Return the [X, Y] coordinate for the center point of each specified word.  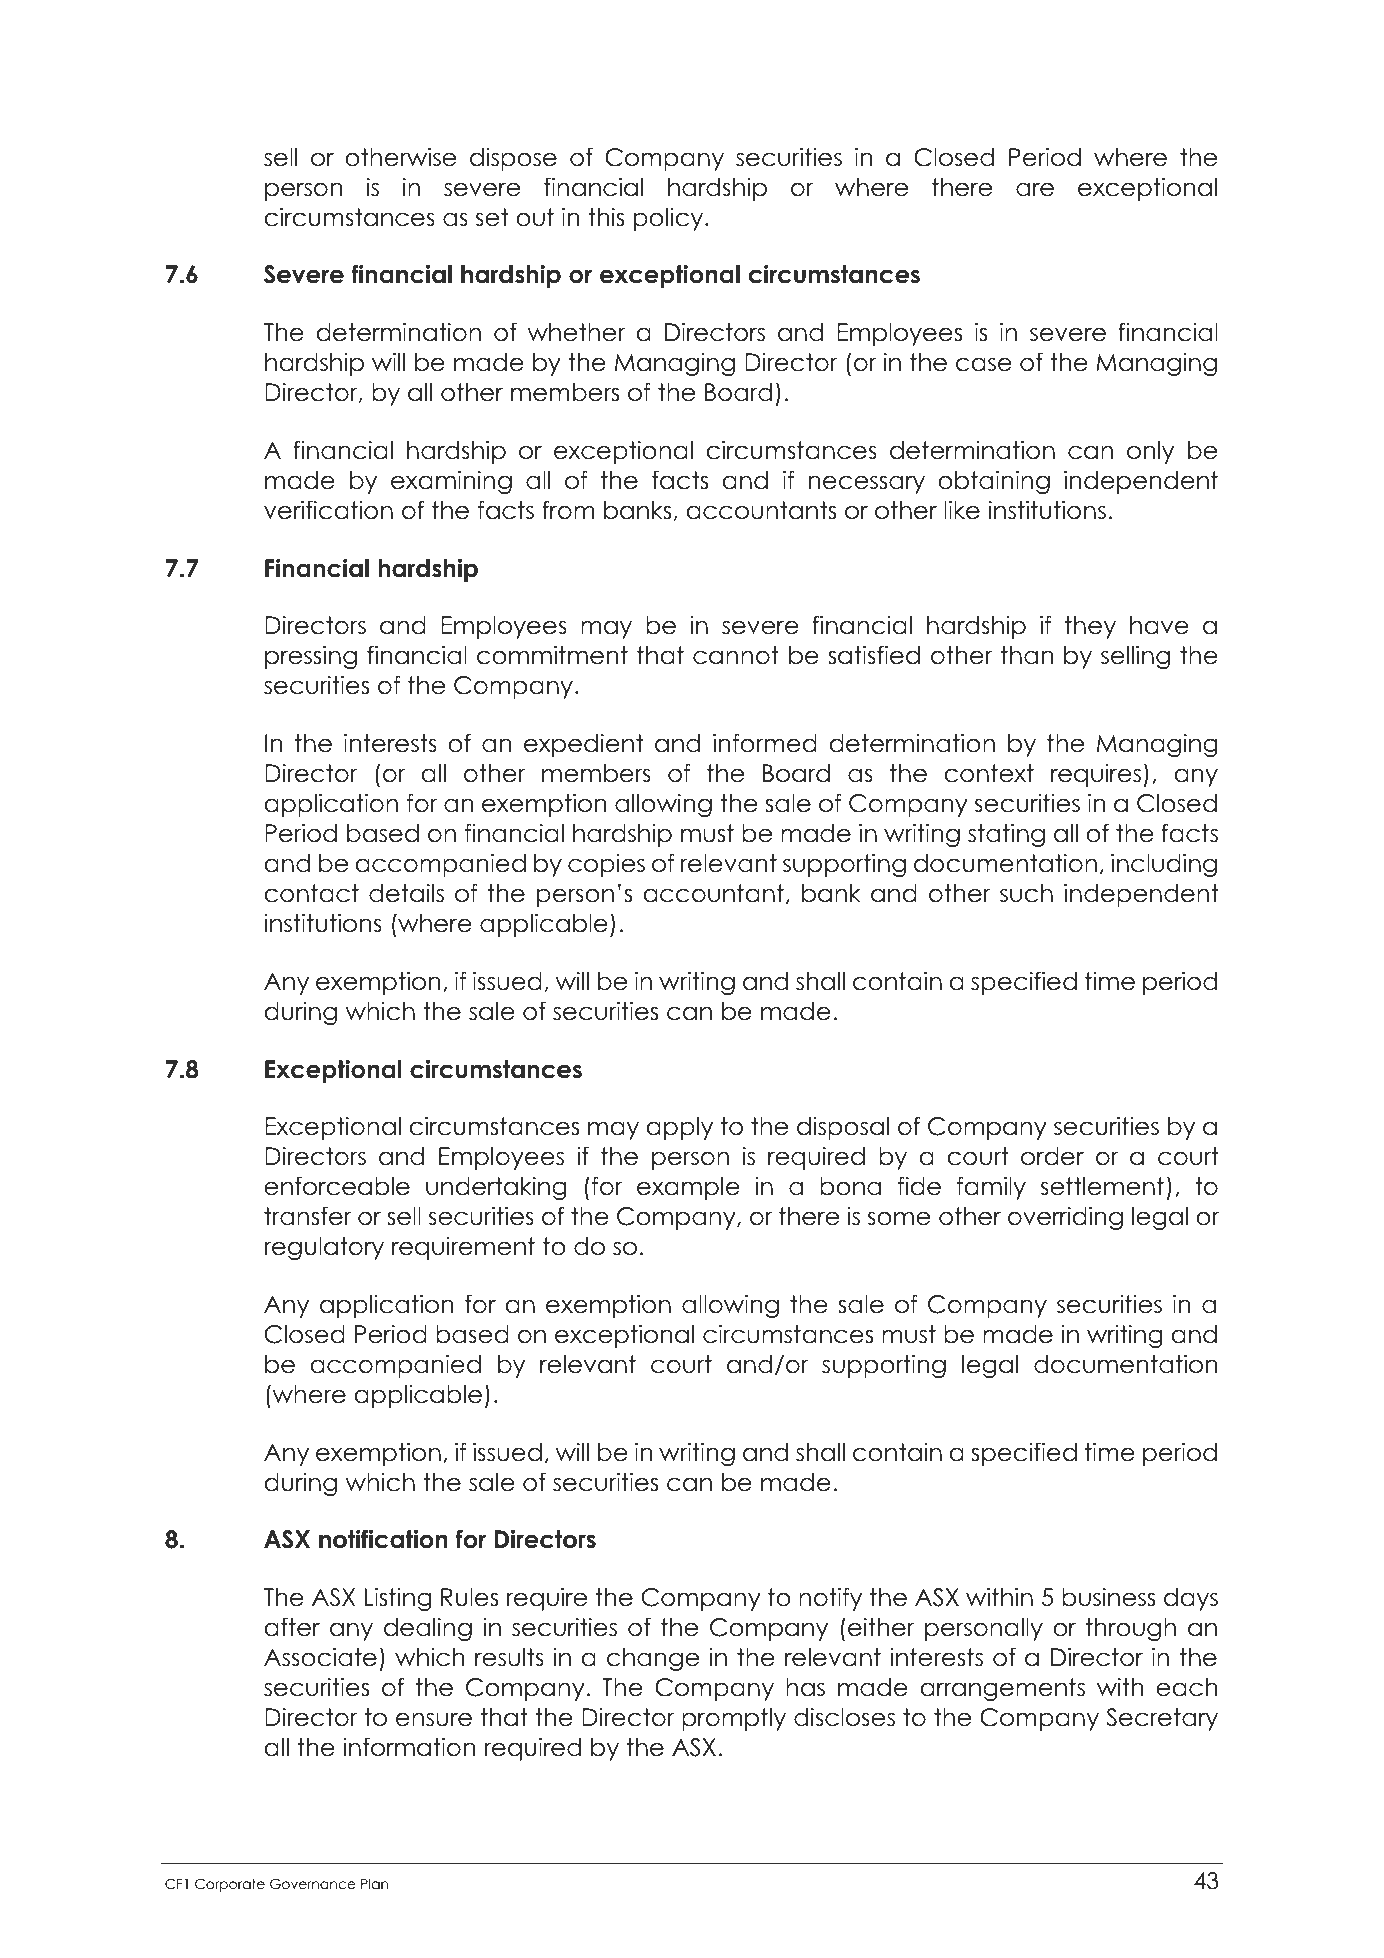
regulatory [324, 1248]
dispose [513, 159]
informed [765, 743]
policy [670, 219]
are [1035, 189]
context [989, 773]
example [688, 1188]
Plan [374, 1883]
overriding [1065, 1218]
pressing [311, 657]
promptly [734, 1719]
